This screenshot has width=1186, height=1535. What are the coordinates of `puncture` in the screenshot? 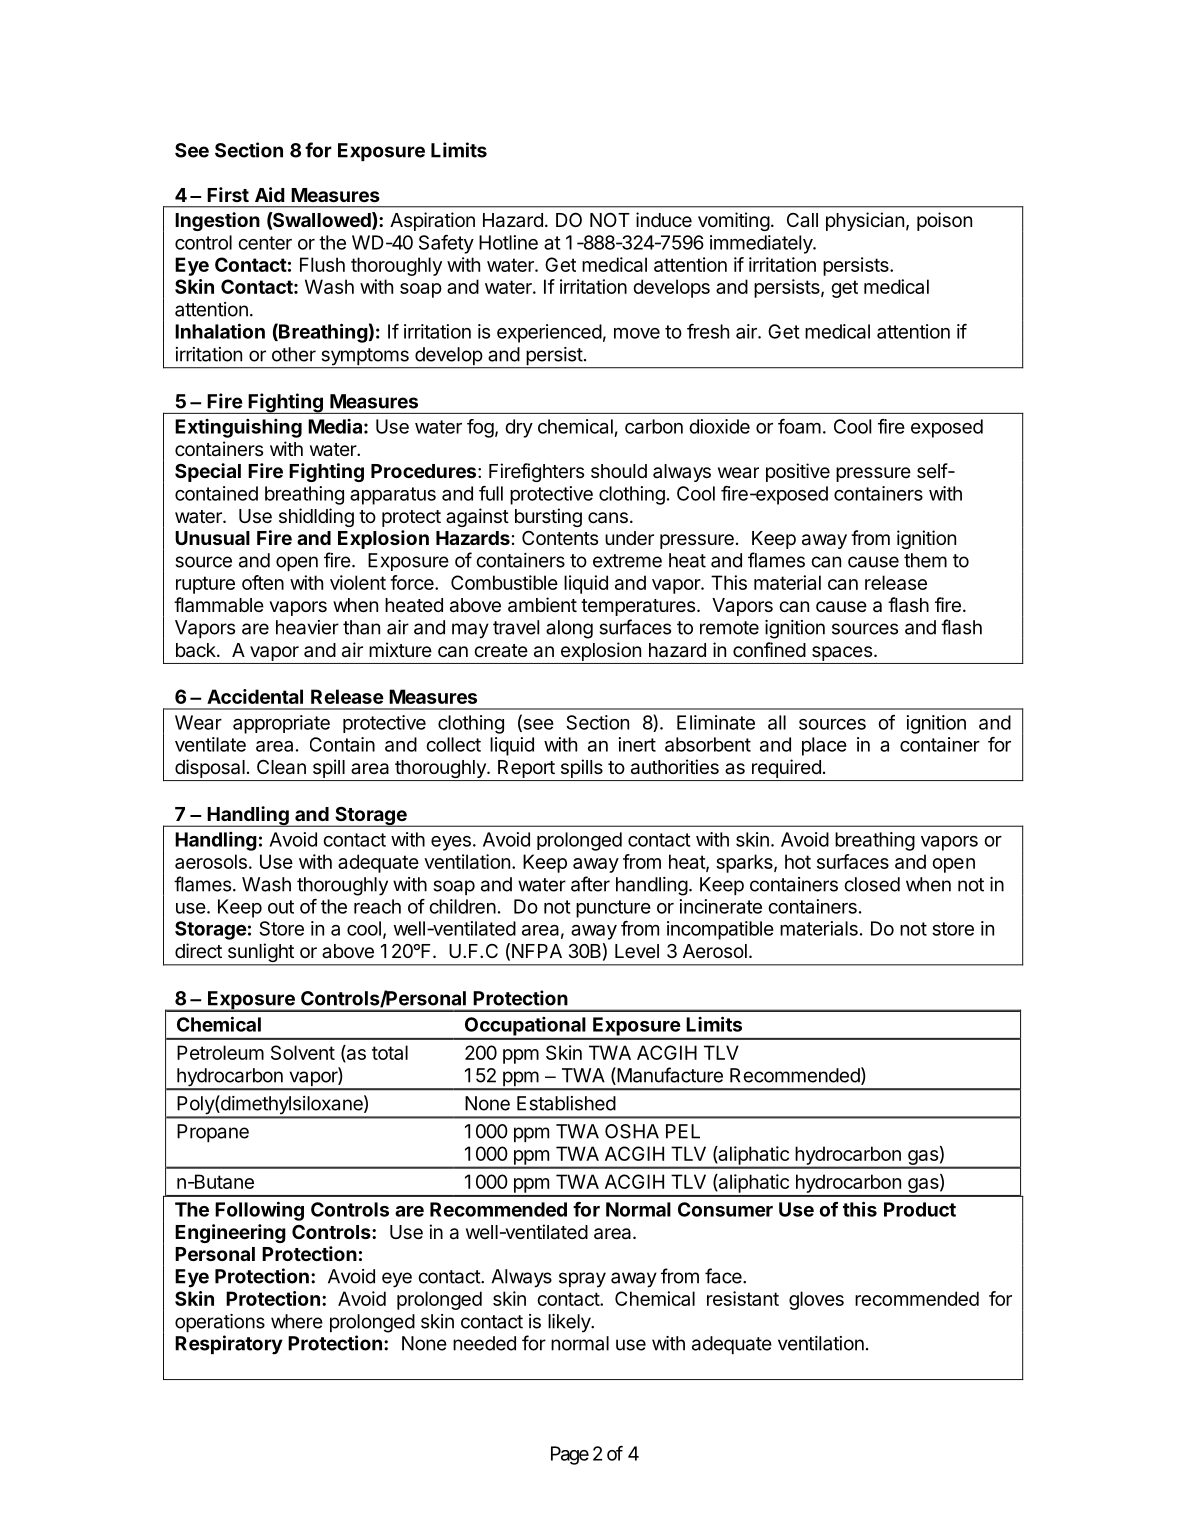 It's located at (613, 909).
